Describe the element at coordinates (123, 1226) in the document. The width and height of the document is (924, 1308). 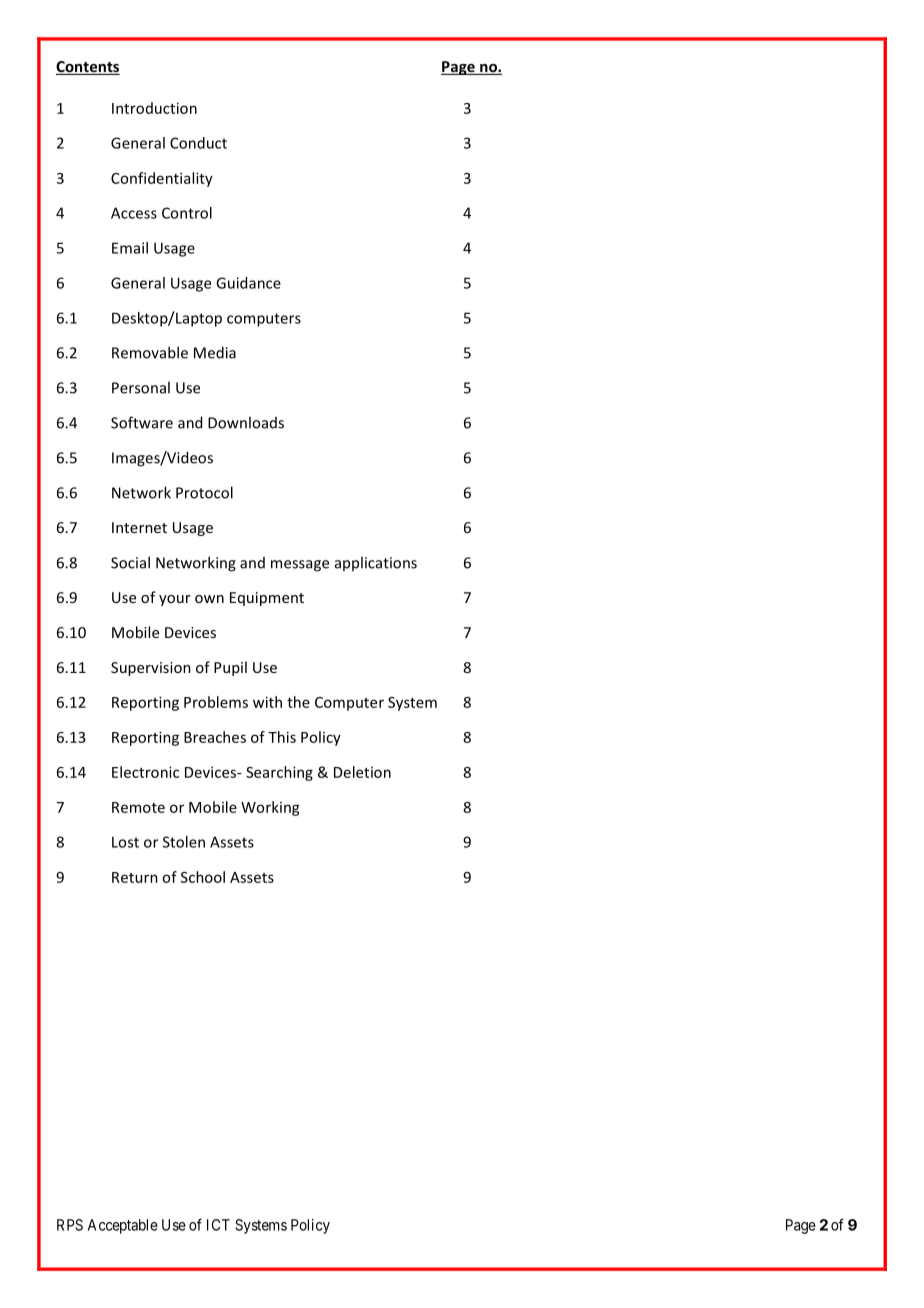
I see `Acceptable` at that location.
